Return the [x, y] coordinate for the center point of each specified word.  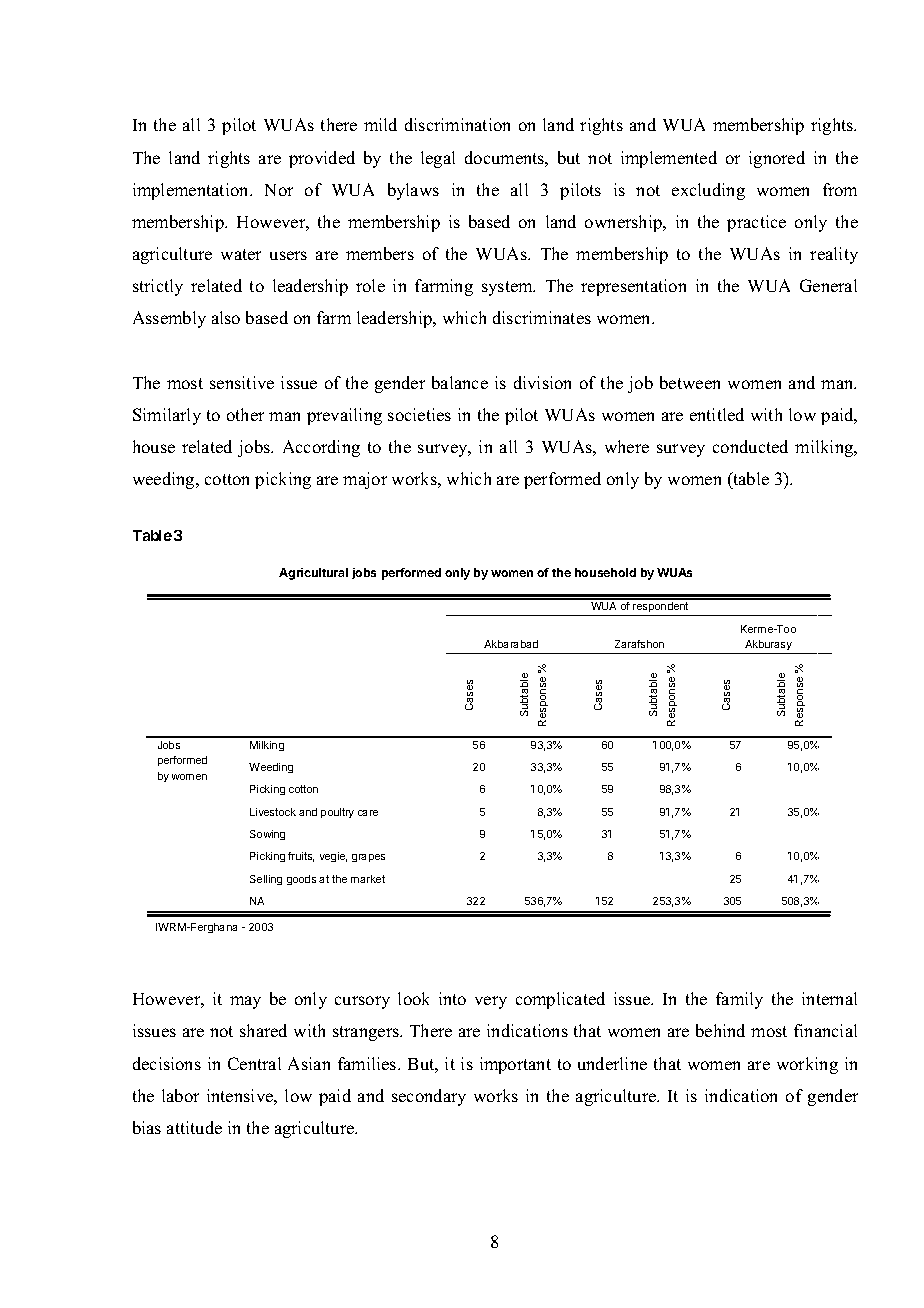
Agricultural [313, 574]
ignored [777, 159]
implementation [192, 191]
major [365, 480]
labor [180, 1095]
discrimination [457, 124]
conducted [750, 446]
